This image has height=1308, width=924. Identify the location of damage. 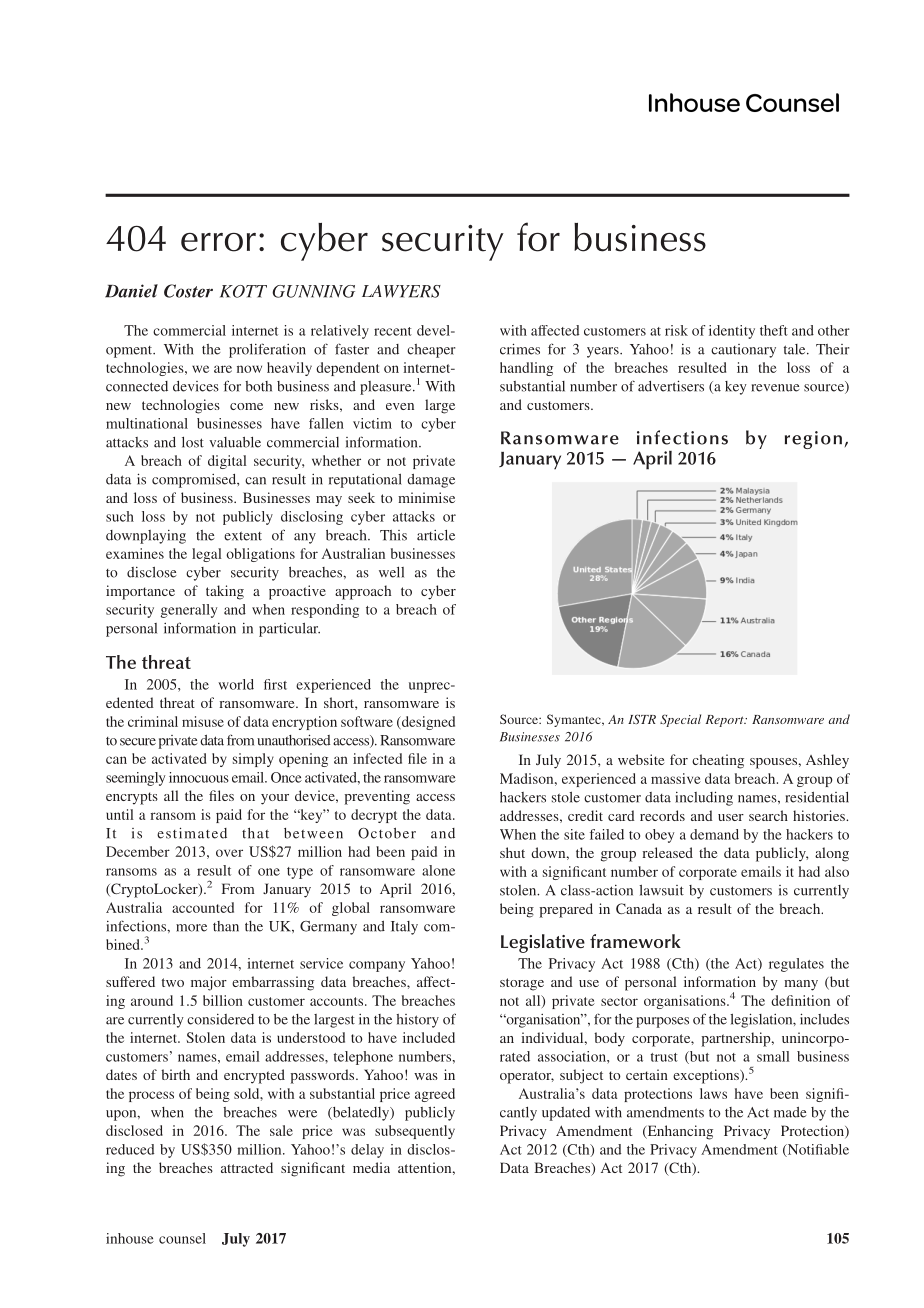
(431, 481).
